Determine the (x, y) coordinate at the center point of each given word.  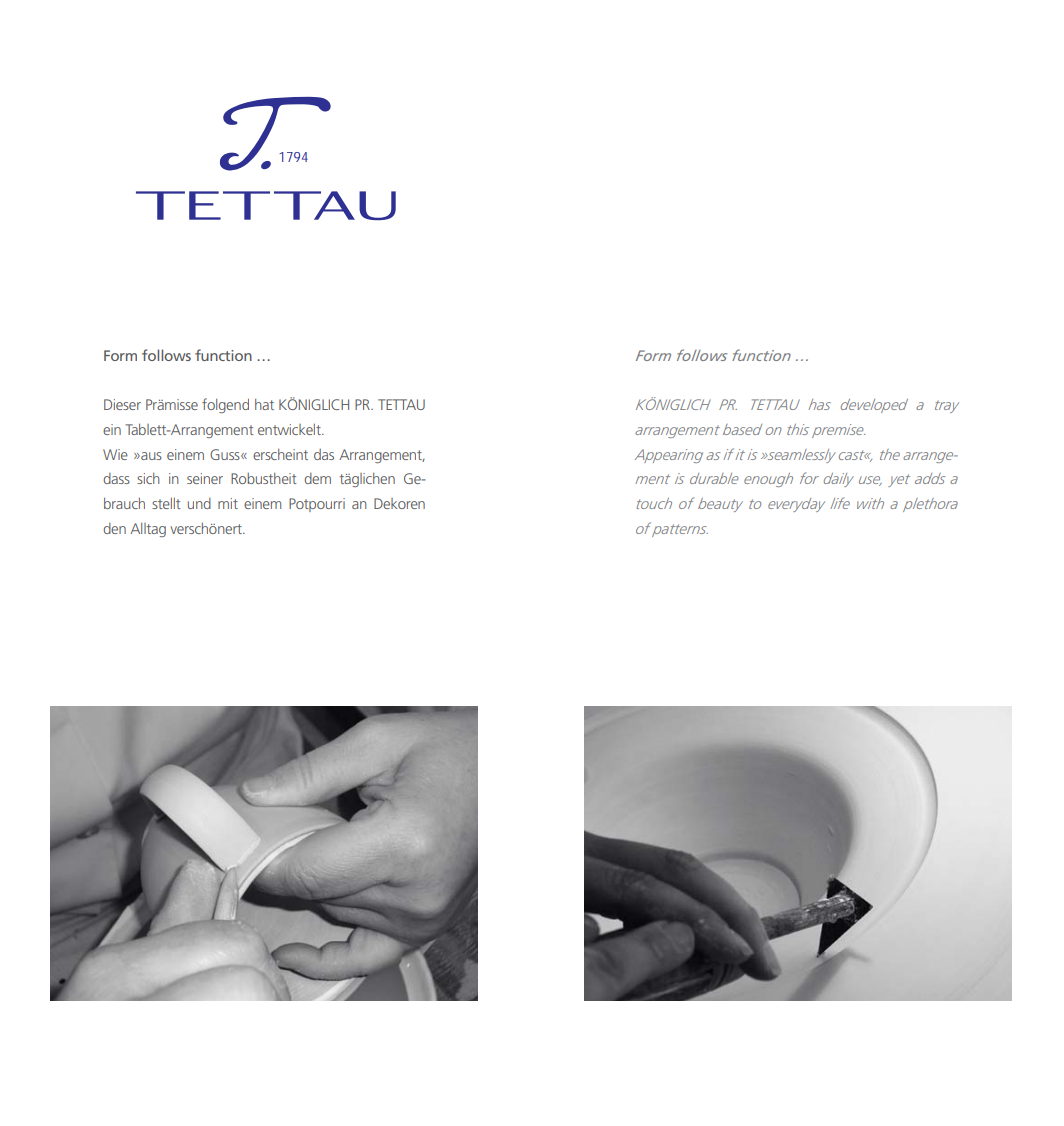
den (114, 528)
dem (317, 478)
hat (264, 404)
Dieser (122, 404)
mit (228, 503)
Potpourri (317, 505)
